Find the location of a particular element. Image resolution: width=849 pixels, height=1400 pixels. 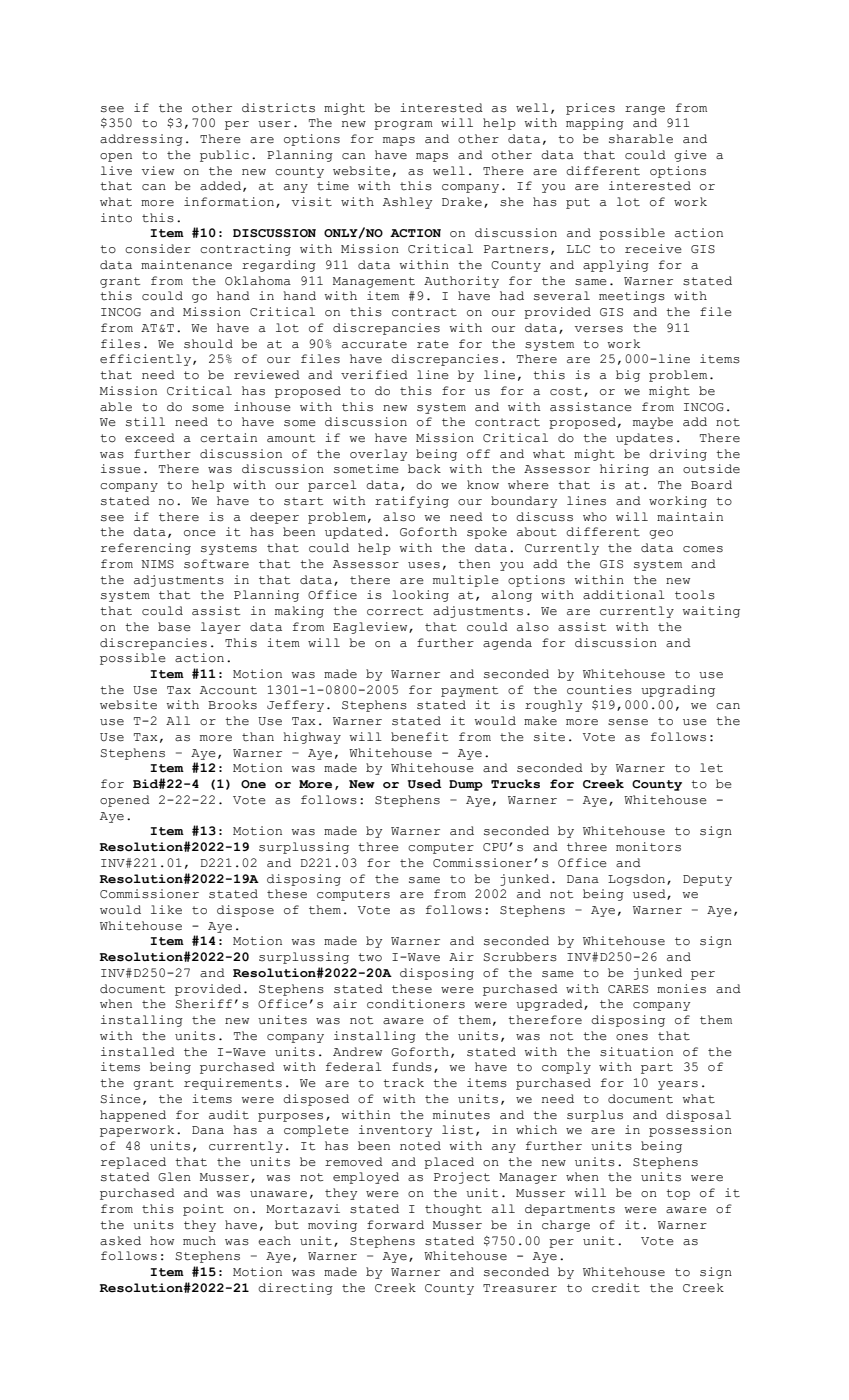

ratifying is located at coordinates (412, 502).
